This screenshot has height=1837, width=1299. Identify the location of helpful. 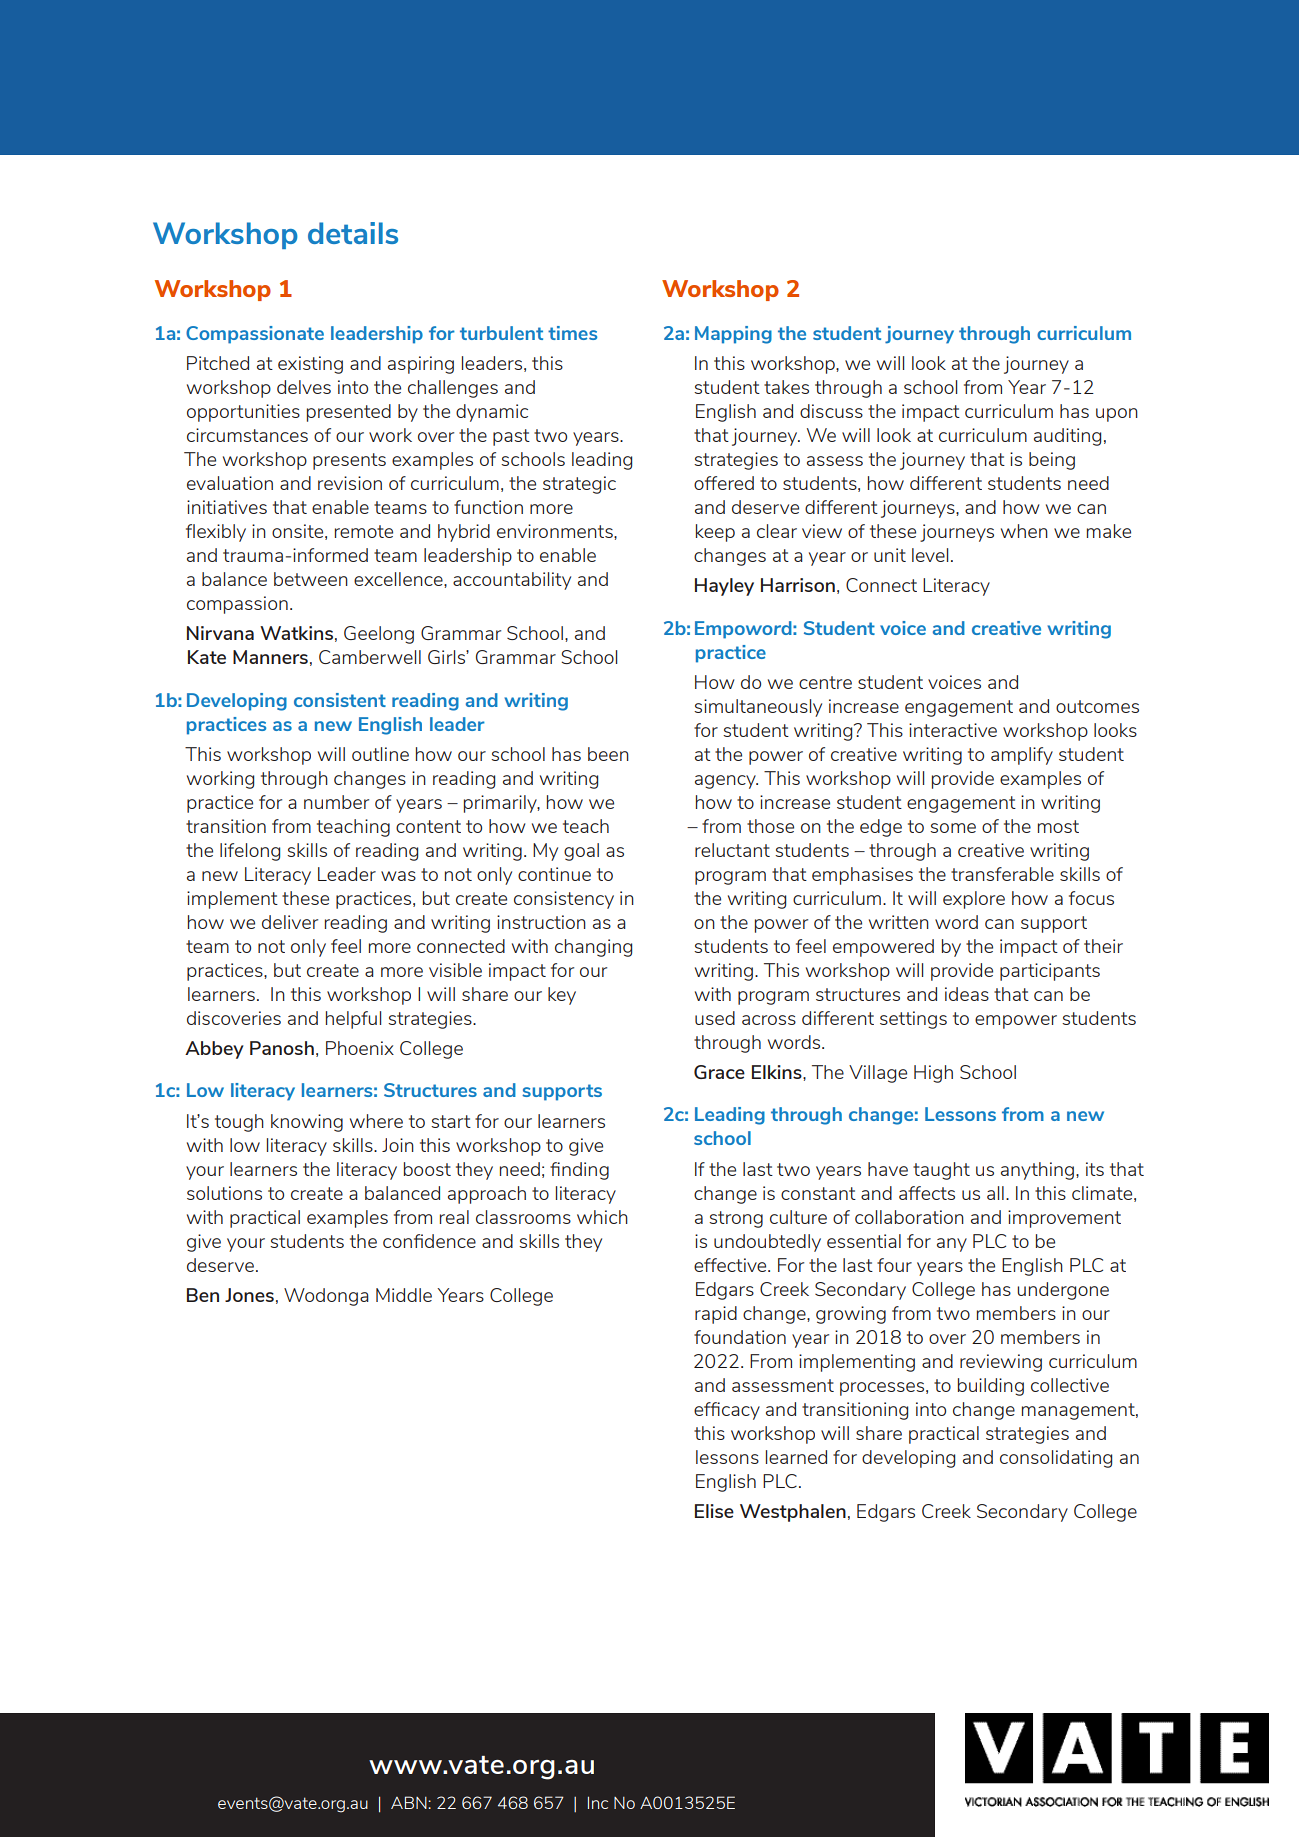
(353, 1020).
